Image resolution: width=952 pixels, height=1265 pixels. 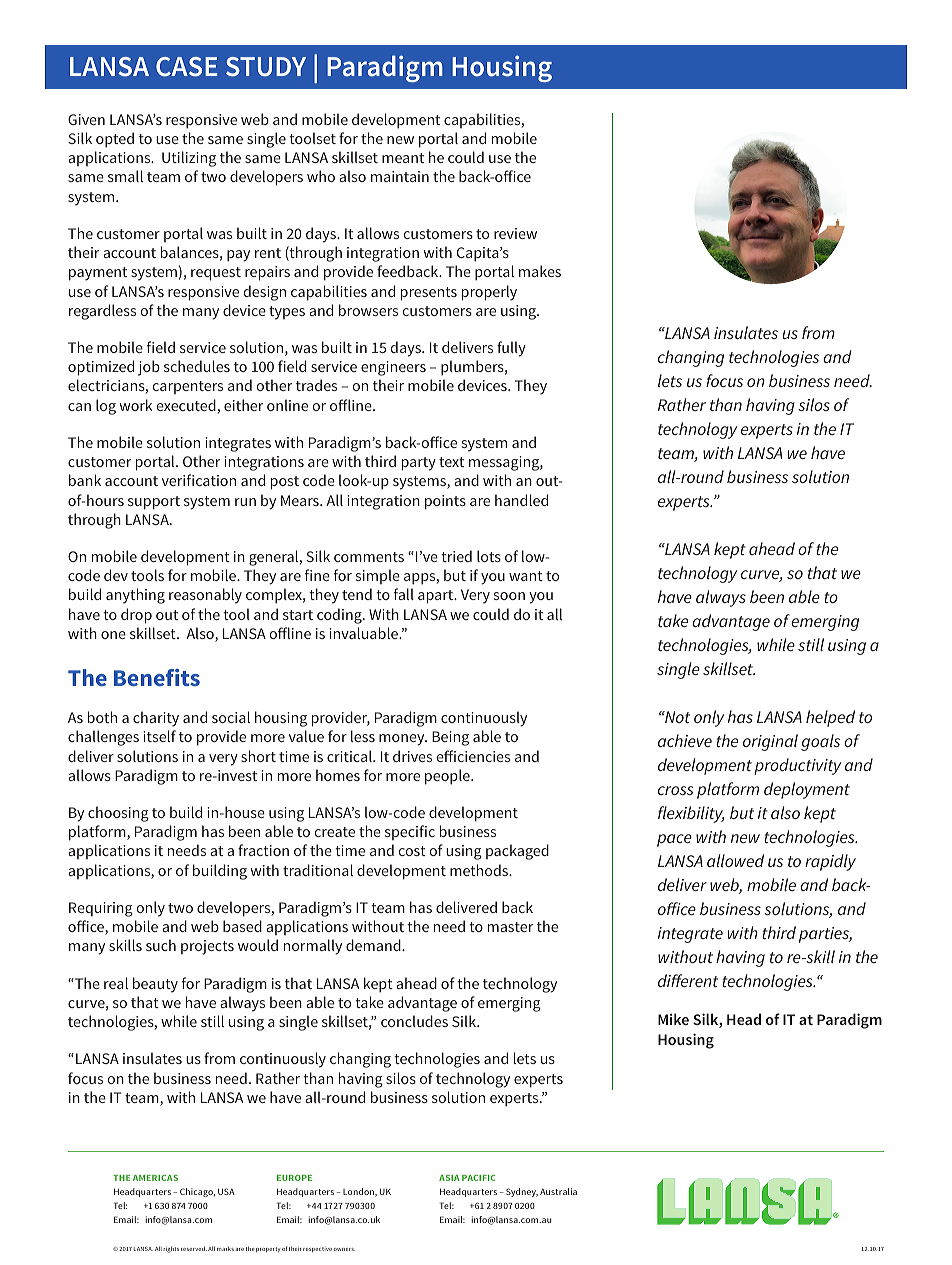 I want to click on methods, so click(x=480, y=870).
